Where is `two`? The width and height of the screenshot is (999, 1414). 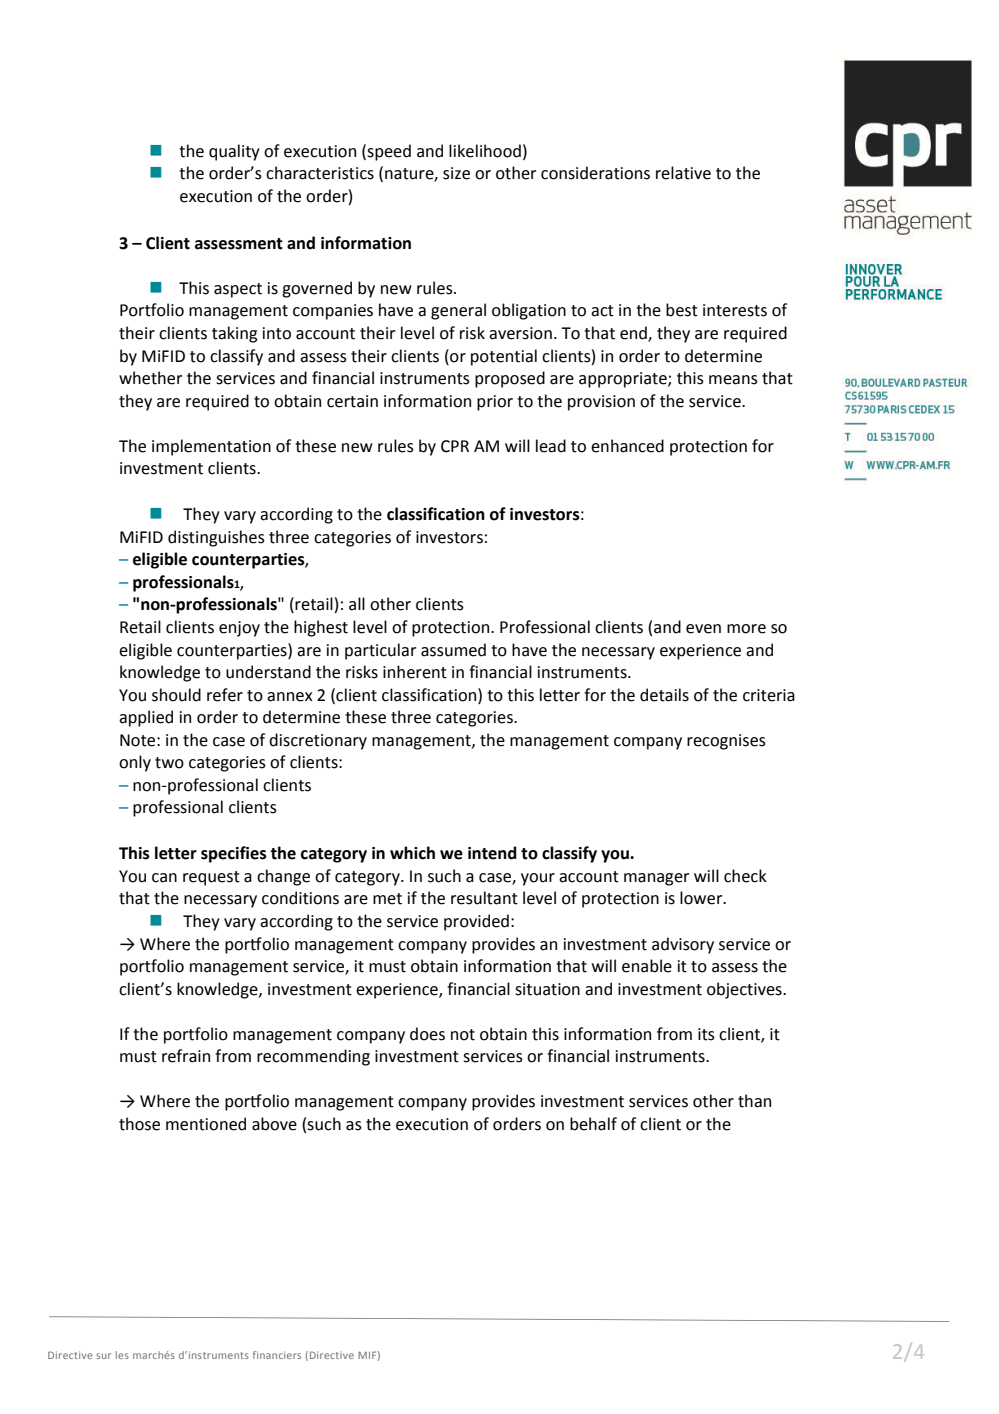 two is located at coordinates (169, 763).
